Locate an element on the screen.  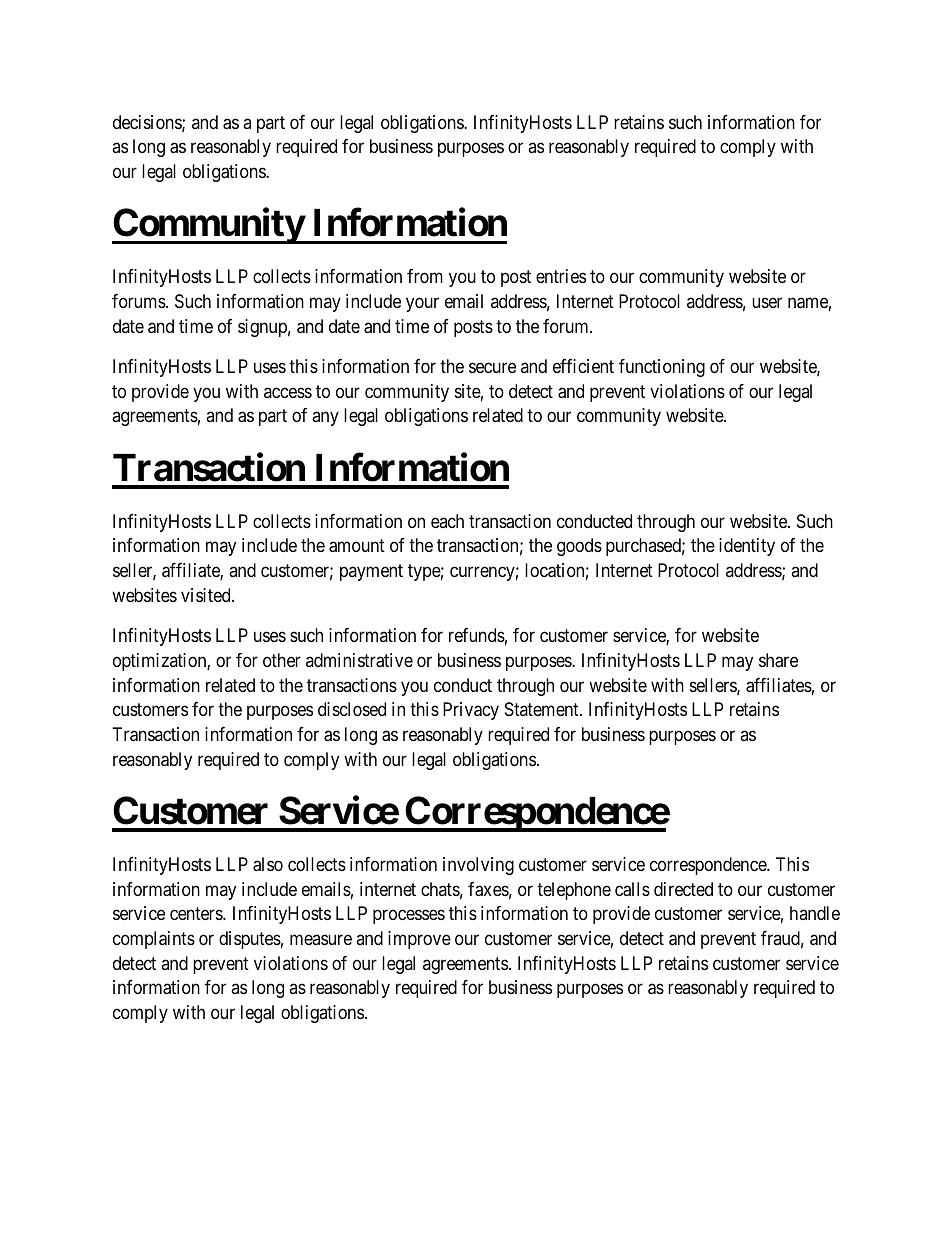
Privacy is located at coordinates (471, 711).
